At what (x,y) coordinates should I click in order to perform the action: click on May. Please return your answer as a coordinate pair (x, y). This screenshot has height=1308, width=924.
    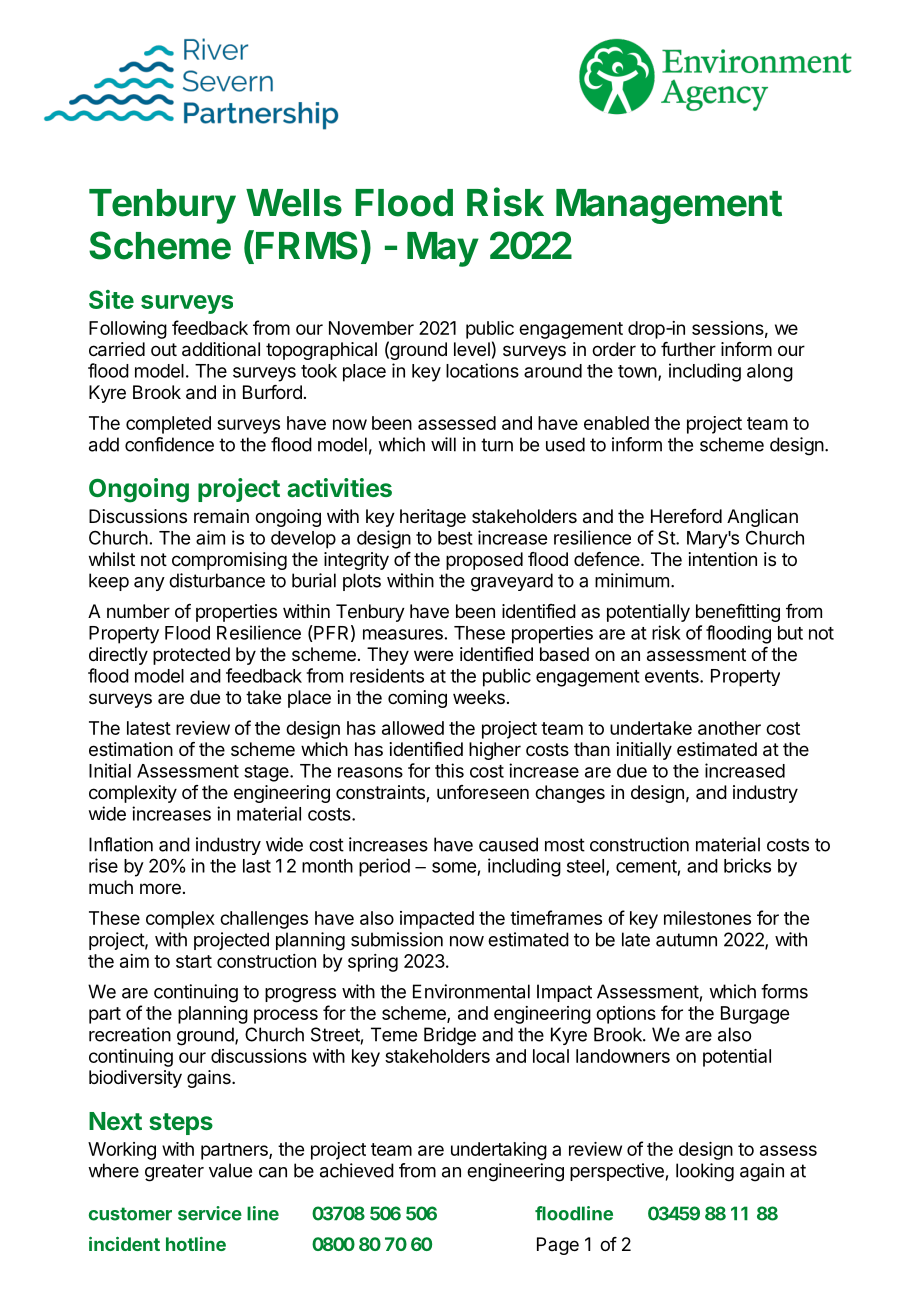
    Looking at the image, I should click on (443, 249).
